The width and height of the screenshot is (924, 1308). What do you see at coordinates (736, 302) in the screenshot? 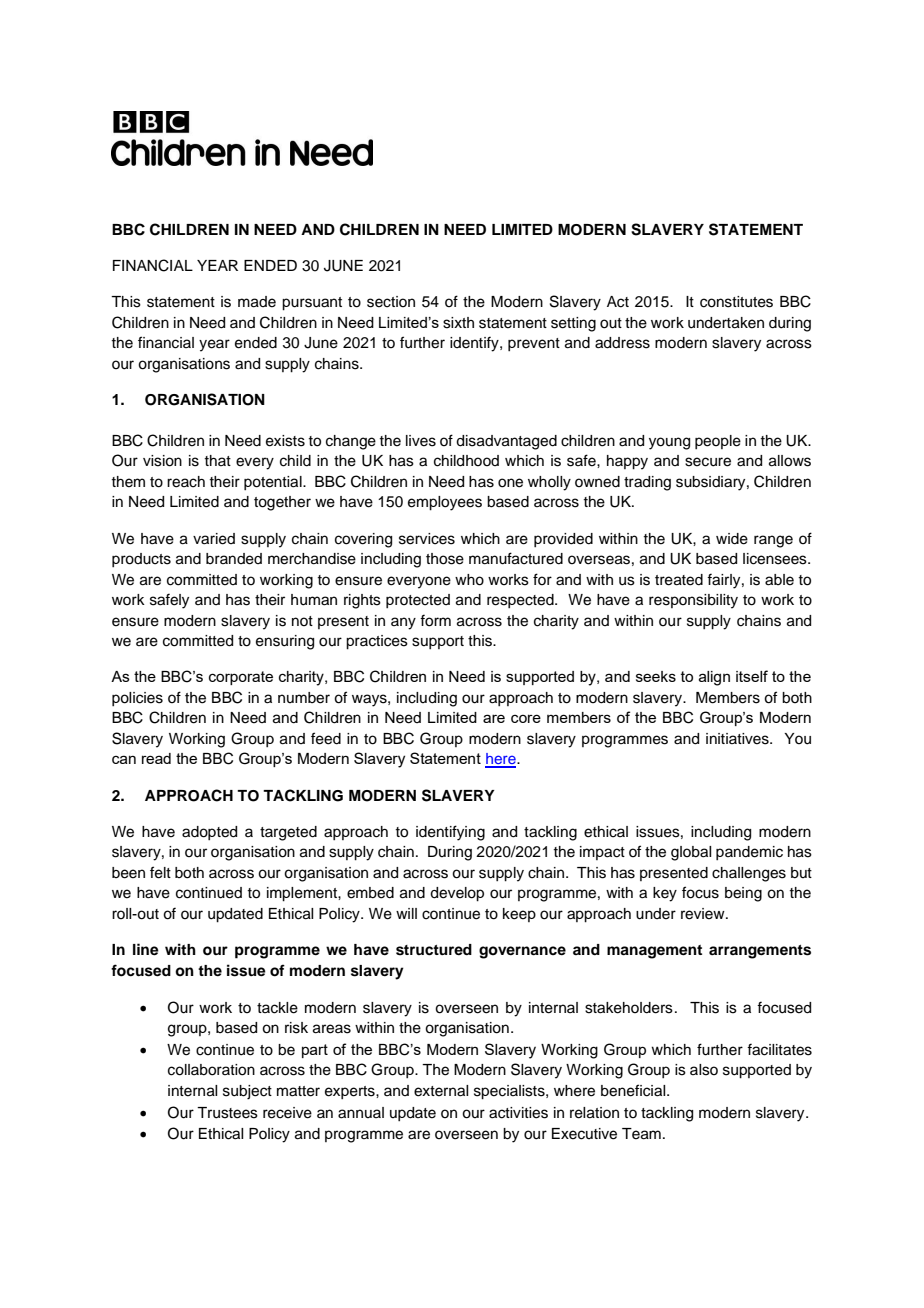
I see `constitutes` at bounding box center [736, 302].
